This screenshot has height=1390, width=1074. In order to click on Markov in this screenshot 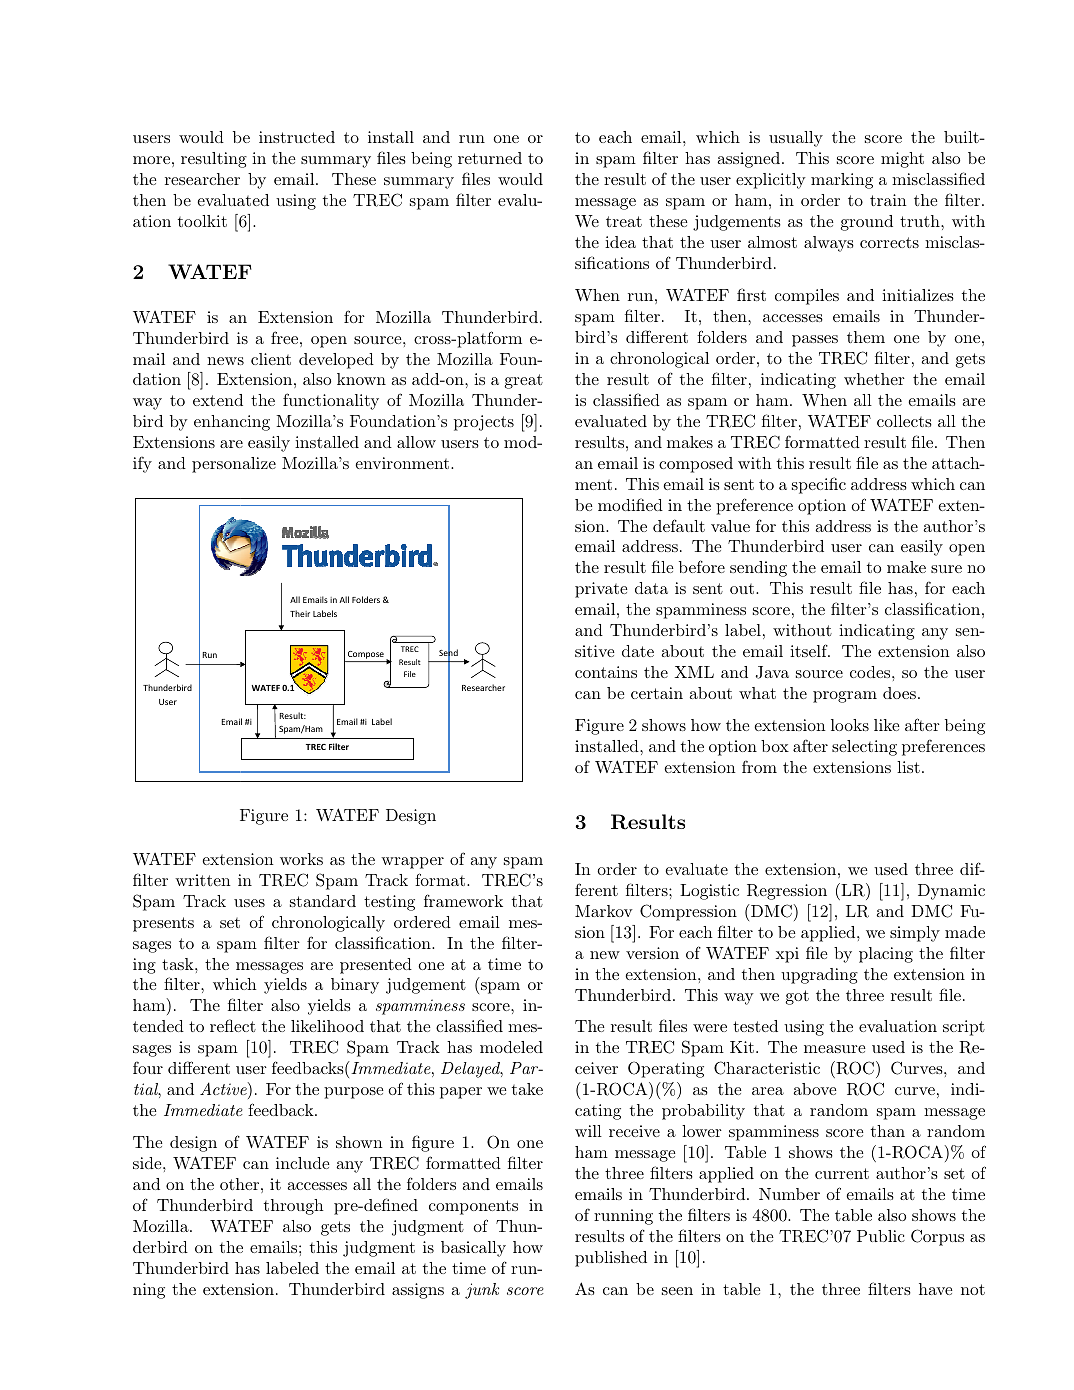, I will do `click(604, 911)`.
